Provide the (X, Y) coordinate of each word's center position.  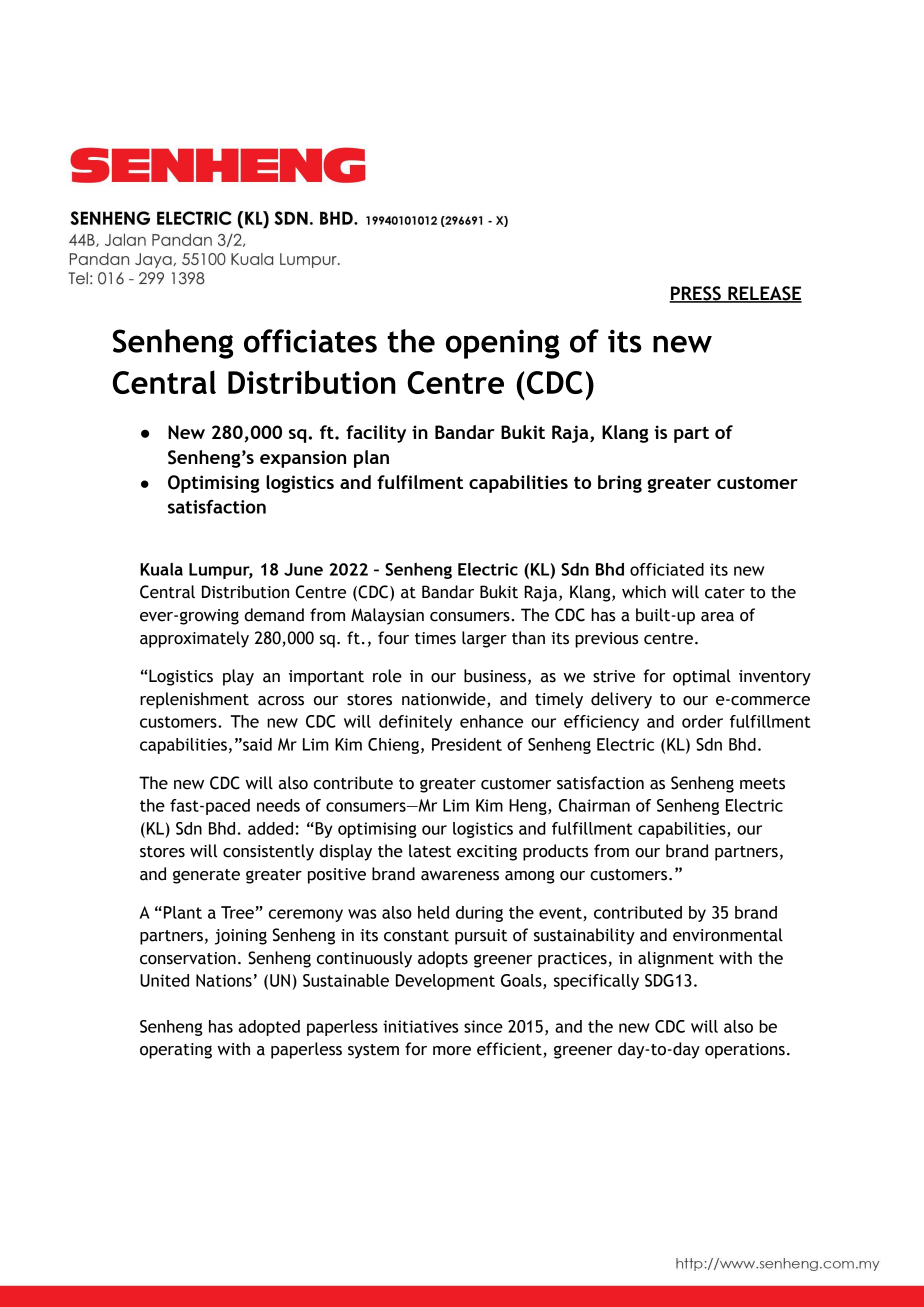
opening (503, 344)
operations (745, 1051)
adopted (269, 1028)
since (483, 1026)
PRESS (696, 294)
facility (376, 434)
